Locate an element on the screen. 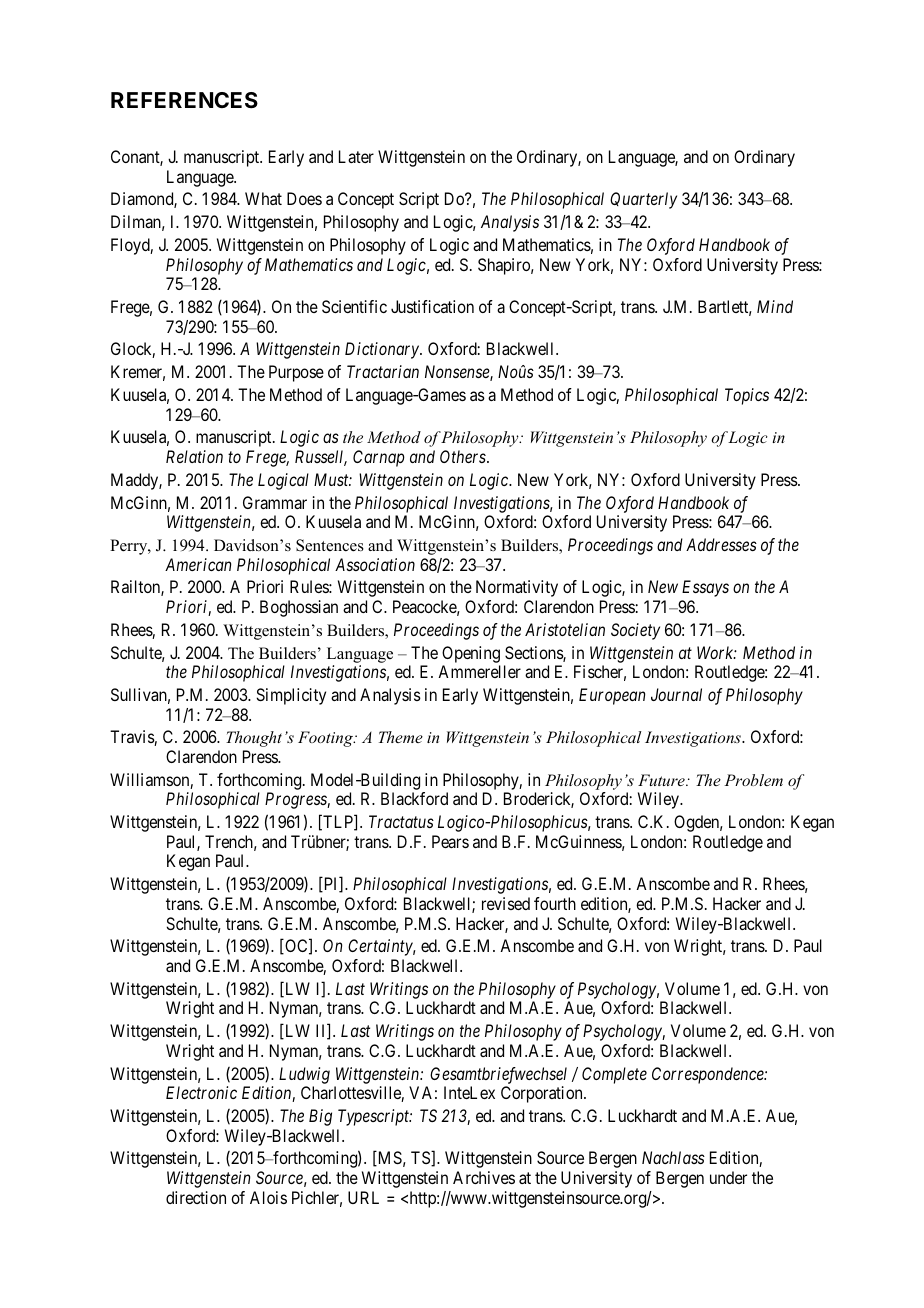 The height and width of the screenshot is (1308, 924). Future is located at coordinates (662, 780).
